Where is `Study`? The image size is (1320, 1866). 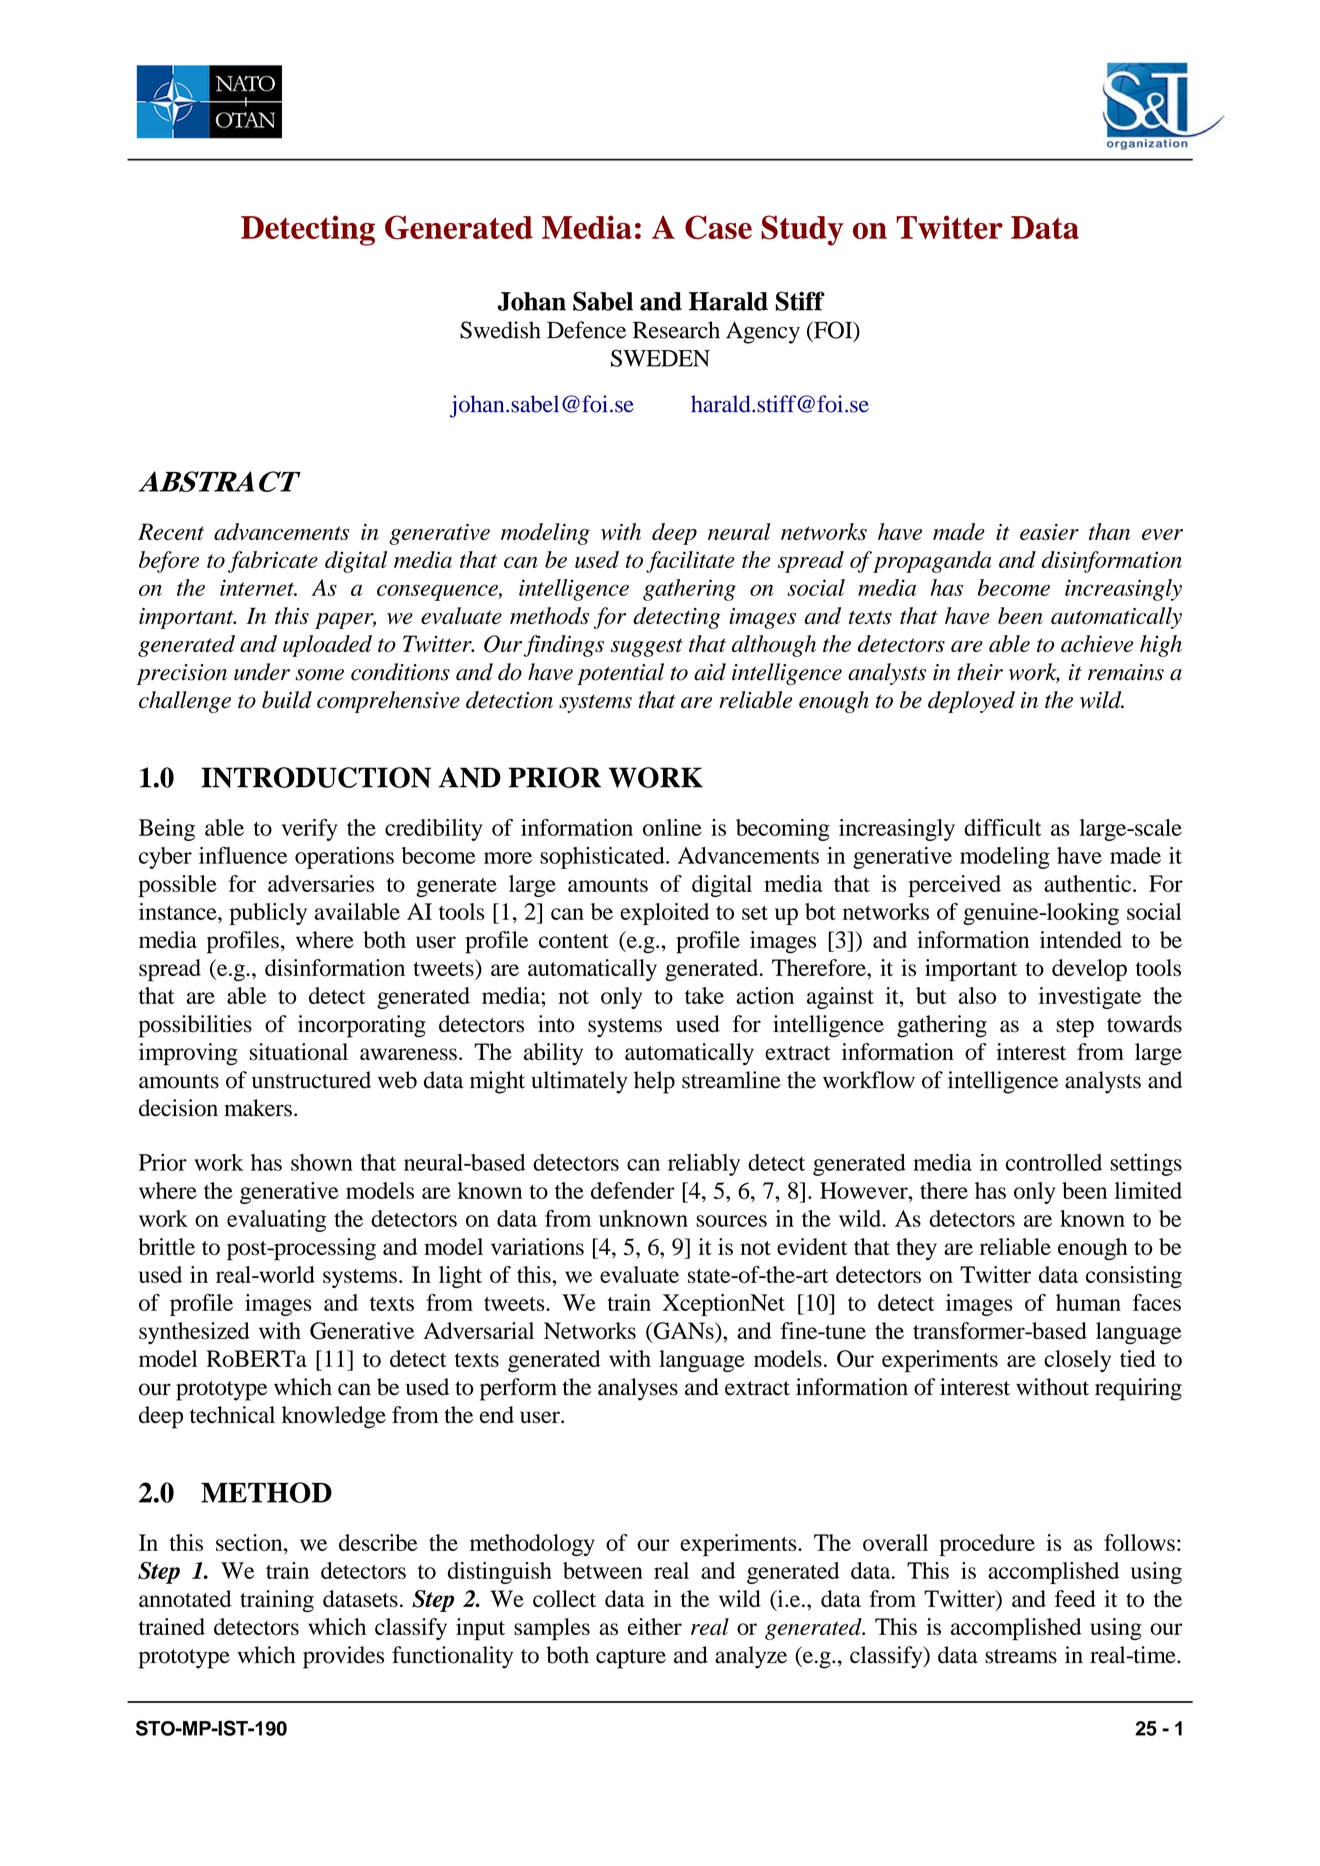
Study is located at coordinates (802, 230).
